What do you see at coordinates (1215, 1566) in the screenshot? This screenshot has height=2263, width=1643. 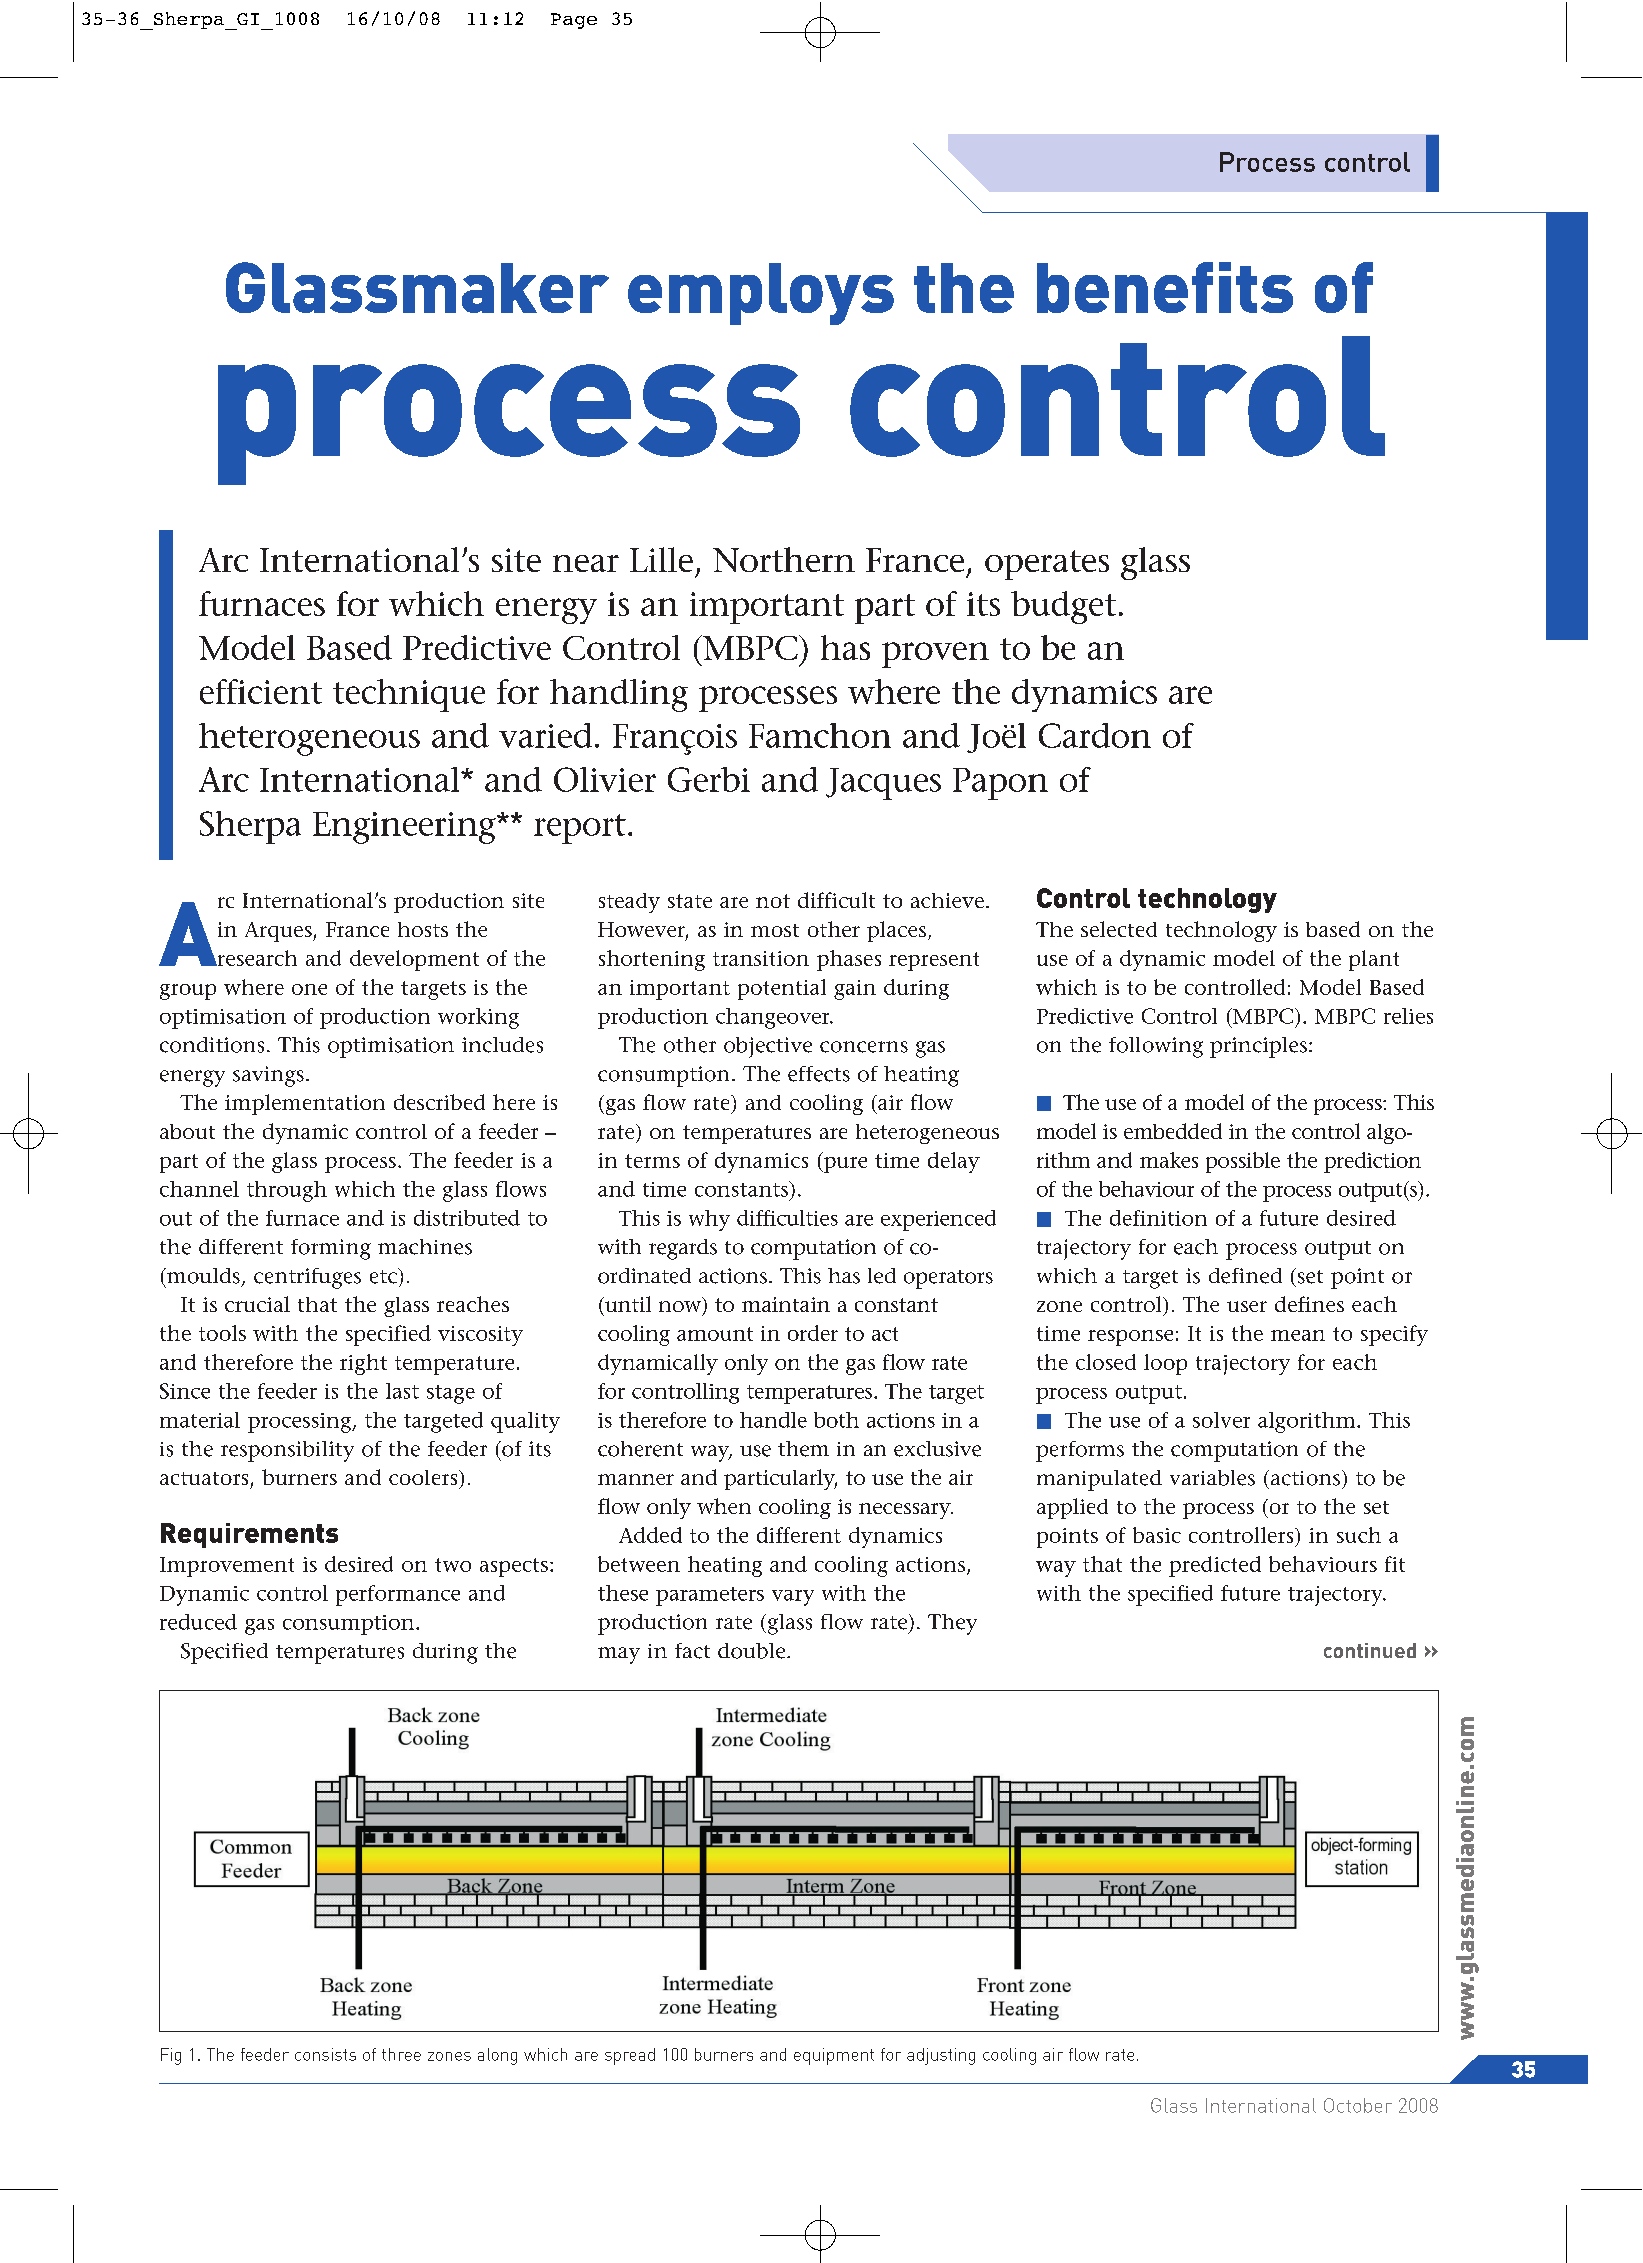 I see `predicted` at bounding box center [1215, 1566].
